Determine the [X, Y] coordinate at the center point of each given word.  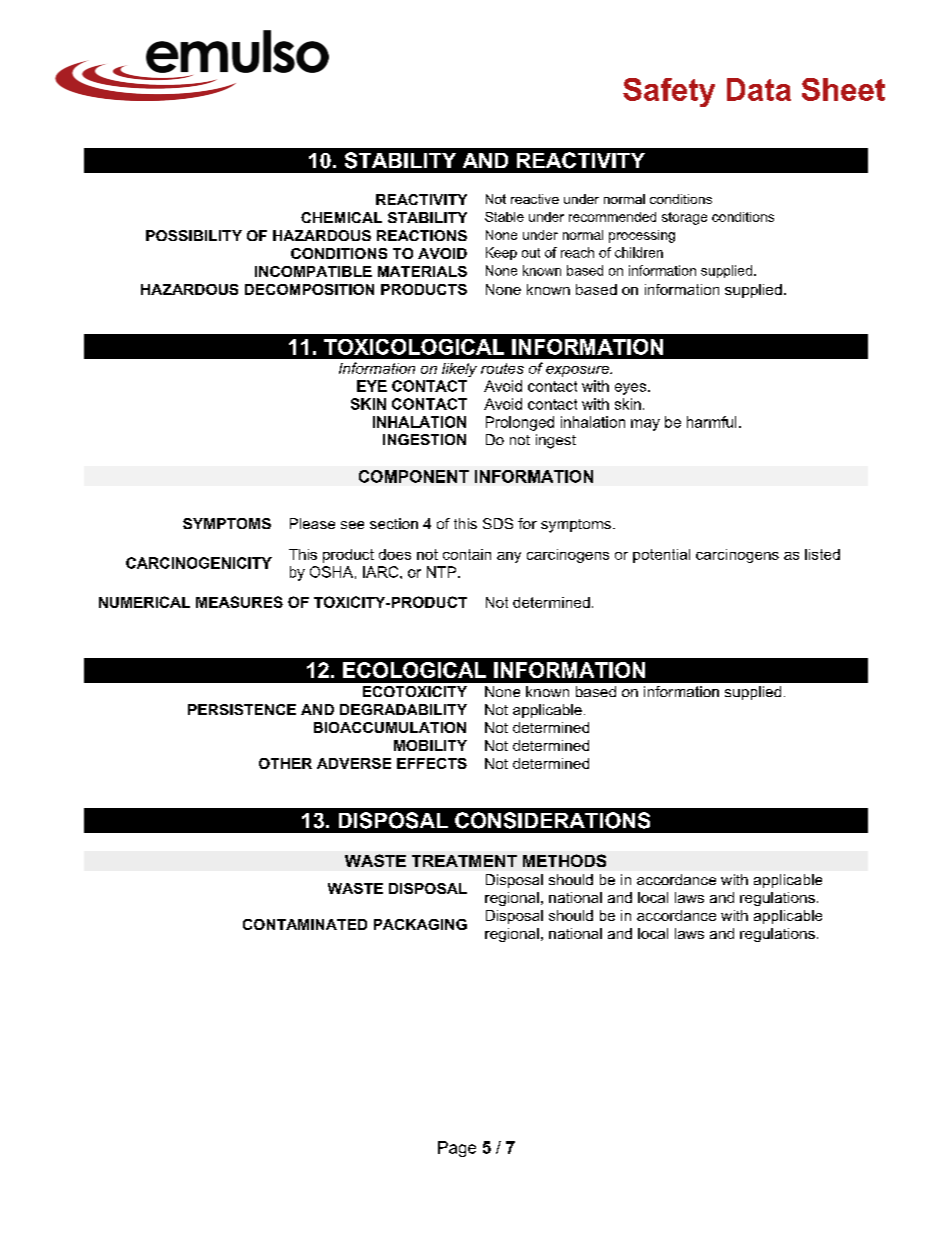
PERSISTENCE [242, 709]
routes [502, 368]
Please [312, 523]
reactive [535, 199]
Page [457, 1149]
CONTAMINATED [305, 924]
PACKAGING [420, 924]
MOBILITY [430, 745]
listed [822, 554]
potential [661, 556]
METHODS [564, 860]
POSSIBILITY [194, 235]
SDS [498, 523]
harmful [711, 422]
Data [759, 89]
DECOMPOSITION [309, 289]
